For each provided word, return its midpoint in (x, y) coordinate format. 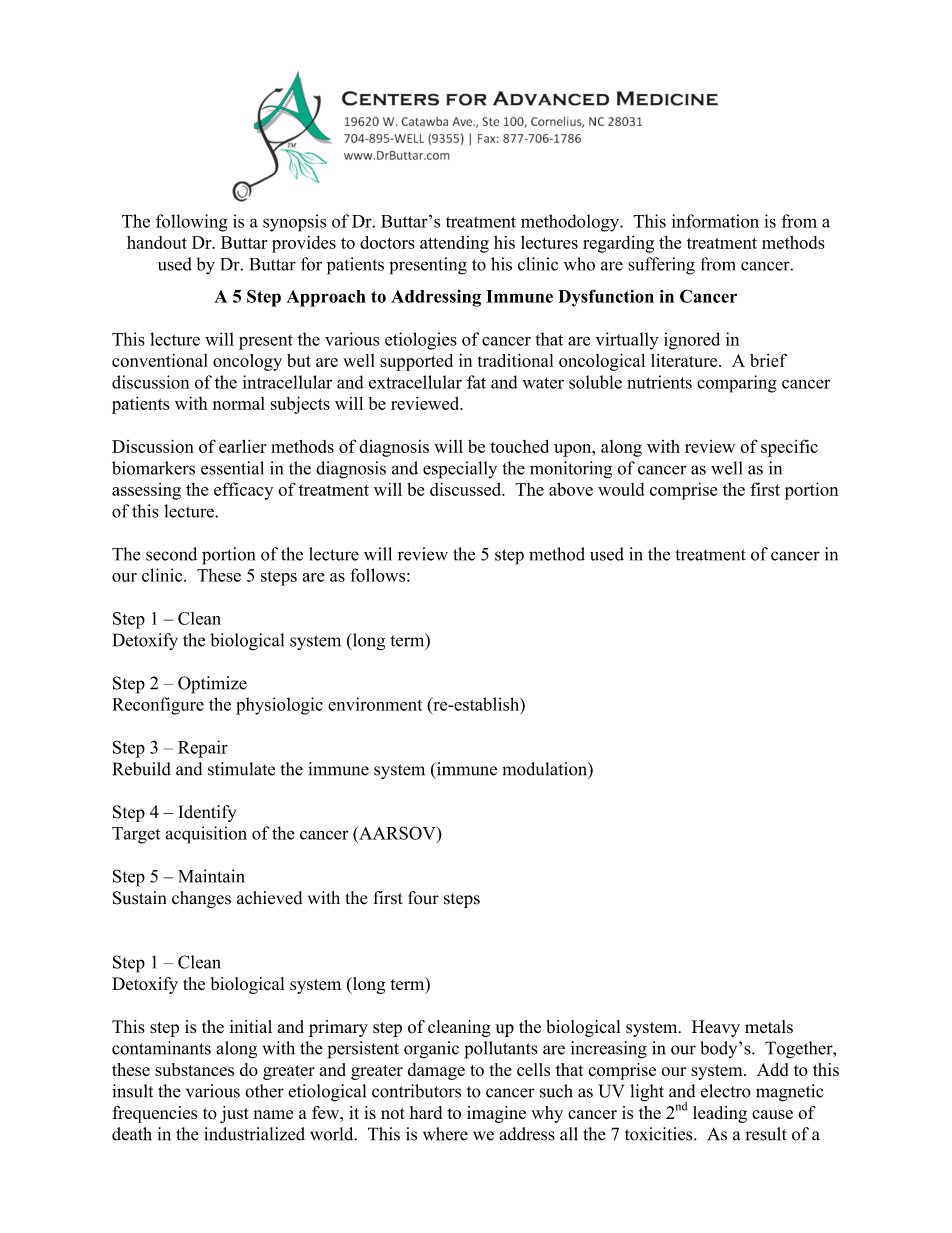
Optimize (212, 685)
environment (375, 704)
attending (454, 244)
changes (201, 899)
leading (720, 1114)
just (234, 1114)
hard (425, 1112)
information (715, 221)
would (621, 489)
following (192, 223)
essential (232, 468)
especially (460, 470)
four (423, 898)
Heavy (716, 1028)
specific (789, 448)
